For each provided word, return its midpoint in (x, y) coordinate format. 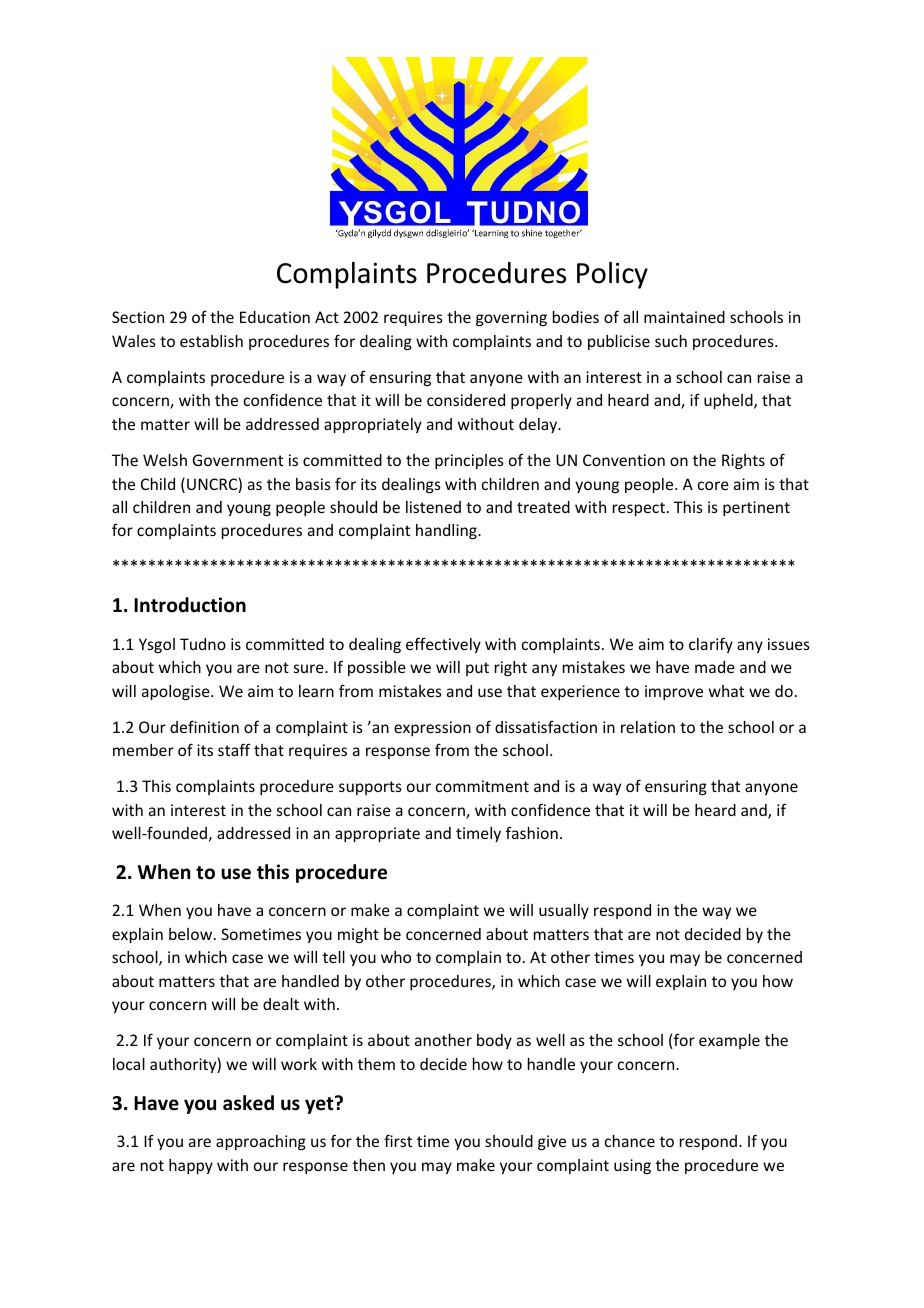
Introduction (190, 605)
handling (447, 531)
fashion (532, 832)
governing (511, 318)
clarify (711, 645)
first (398, 1140)
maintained (684, 317)
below (192, 934)
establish (211, 341)
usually (564, 911)
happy (191, 1166)
